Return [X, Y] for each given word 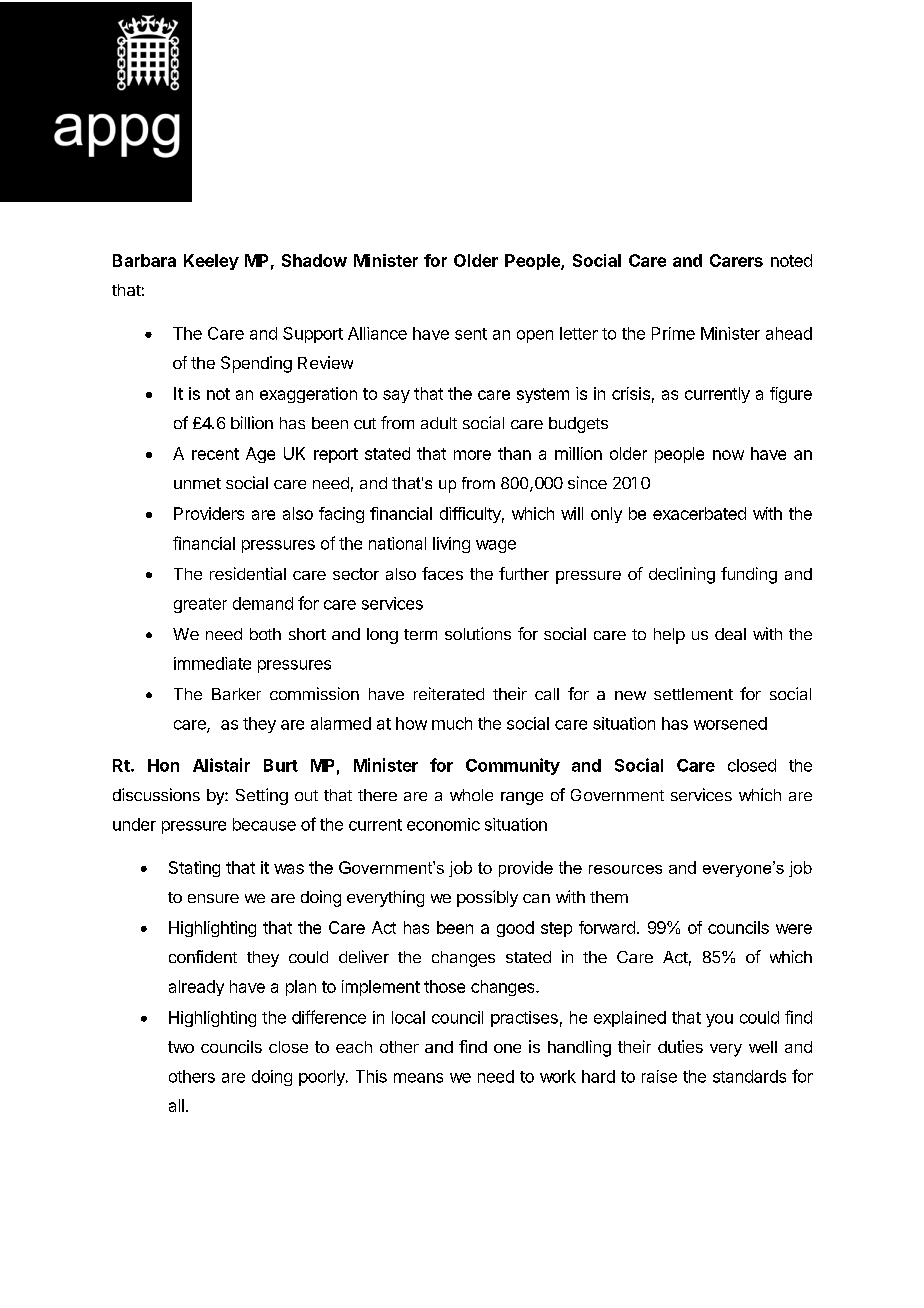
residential [248, 573]
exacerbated [699, 513]
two [181, 1047]
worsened [730, 723]
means [418, 1078]
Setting [262, 796]
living [451, 545]
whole [471, 795]
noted [791, 260]
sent [471, 334]
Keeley [211, 262]
